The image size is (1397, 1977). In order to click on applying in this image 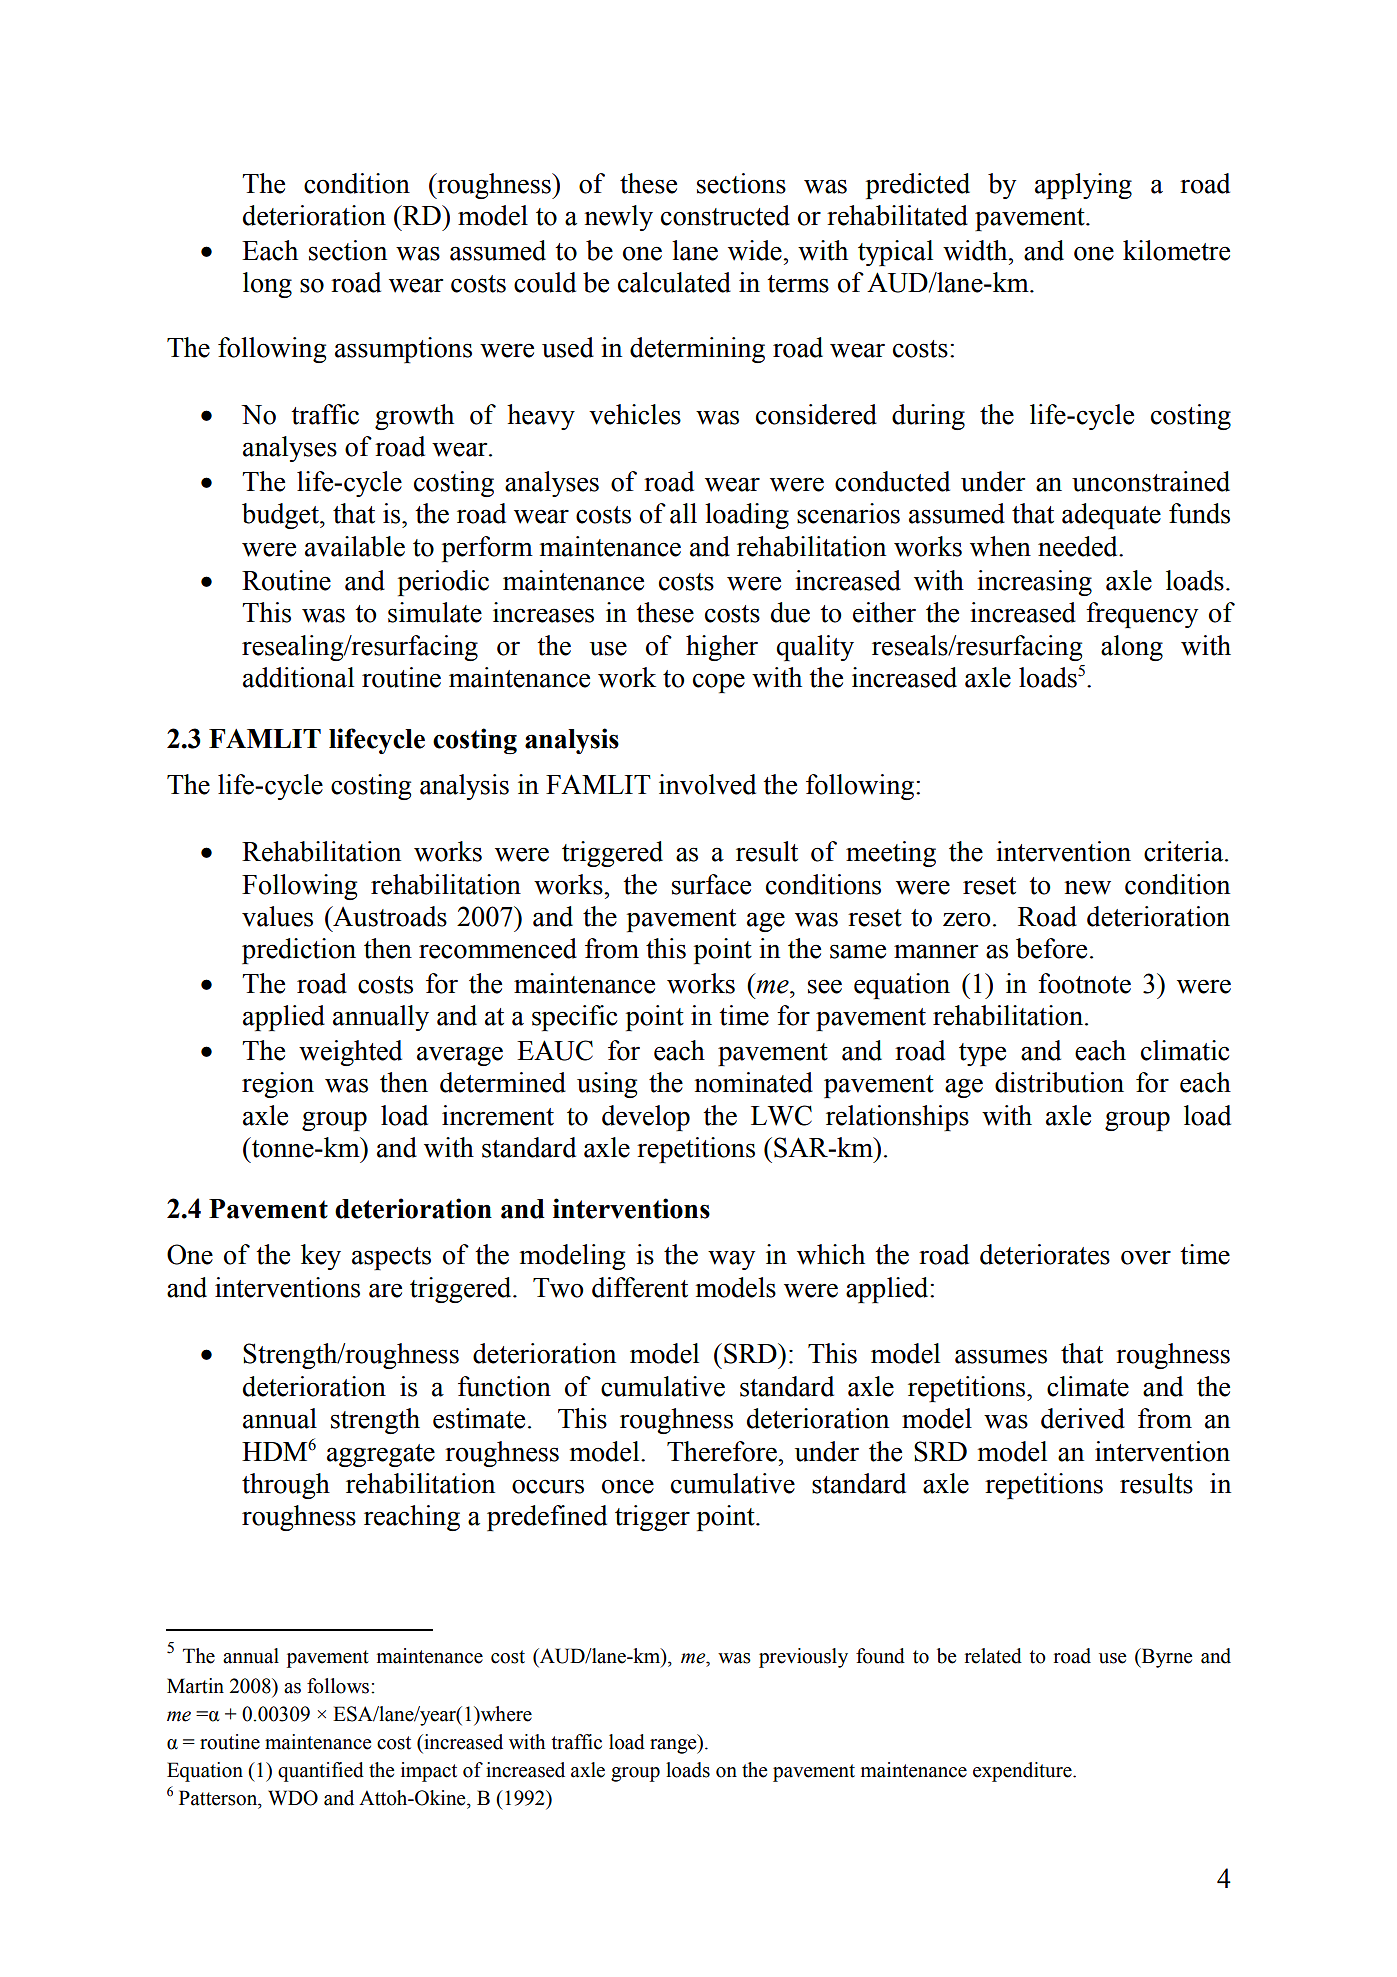, I will do `click(1083, 186)`.
